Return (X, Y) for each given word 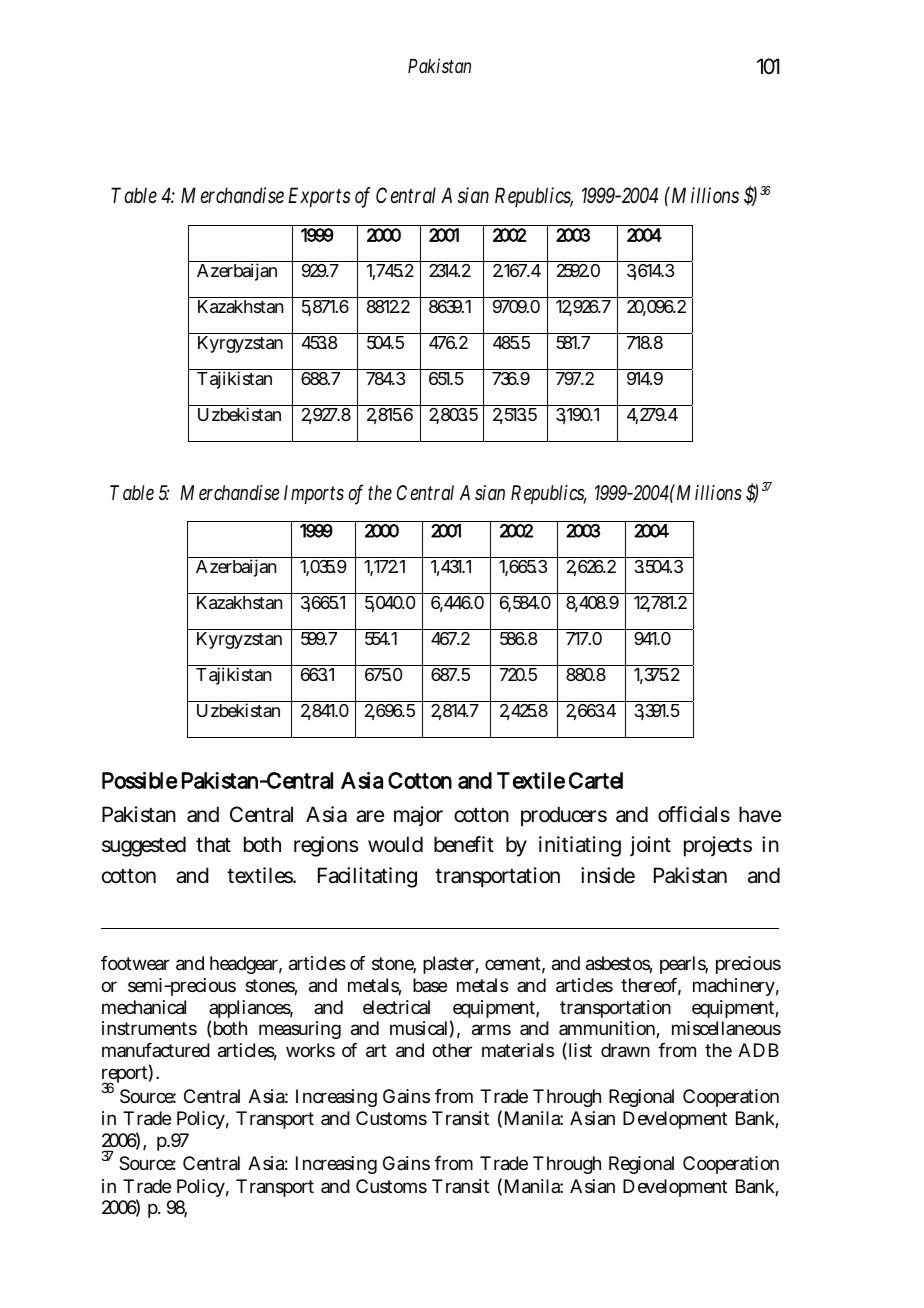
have (760, 814)
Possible (139, 780)
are (370, 816)
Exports (319, 197)
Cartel (596, 780)
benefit (464, 844)
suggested (144, 846)
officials (694, 814)
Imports (314, 494)
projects (718, 846)
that (213, 844)
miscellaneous (726, 1028)
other (452, 1050)
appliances (251, 1010)
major (418, 816)
